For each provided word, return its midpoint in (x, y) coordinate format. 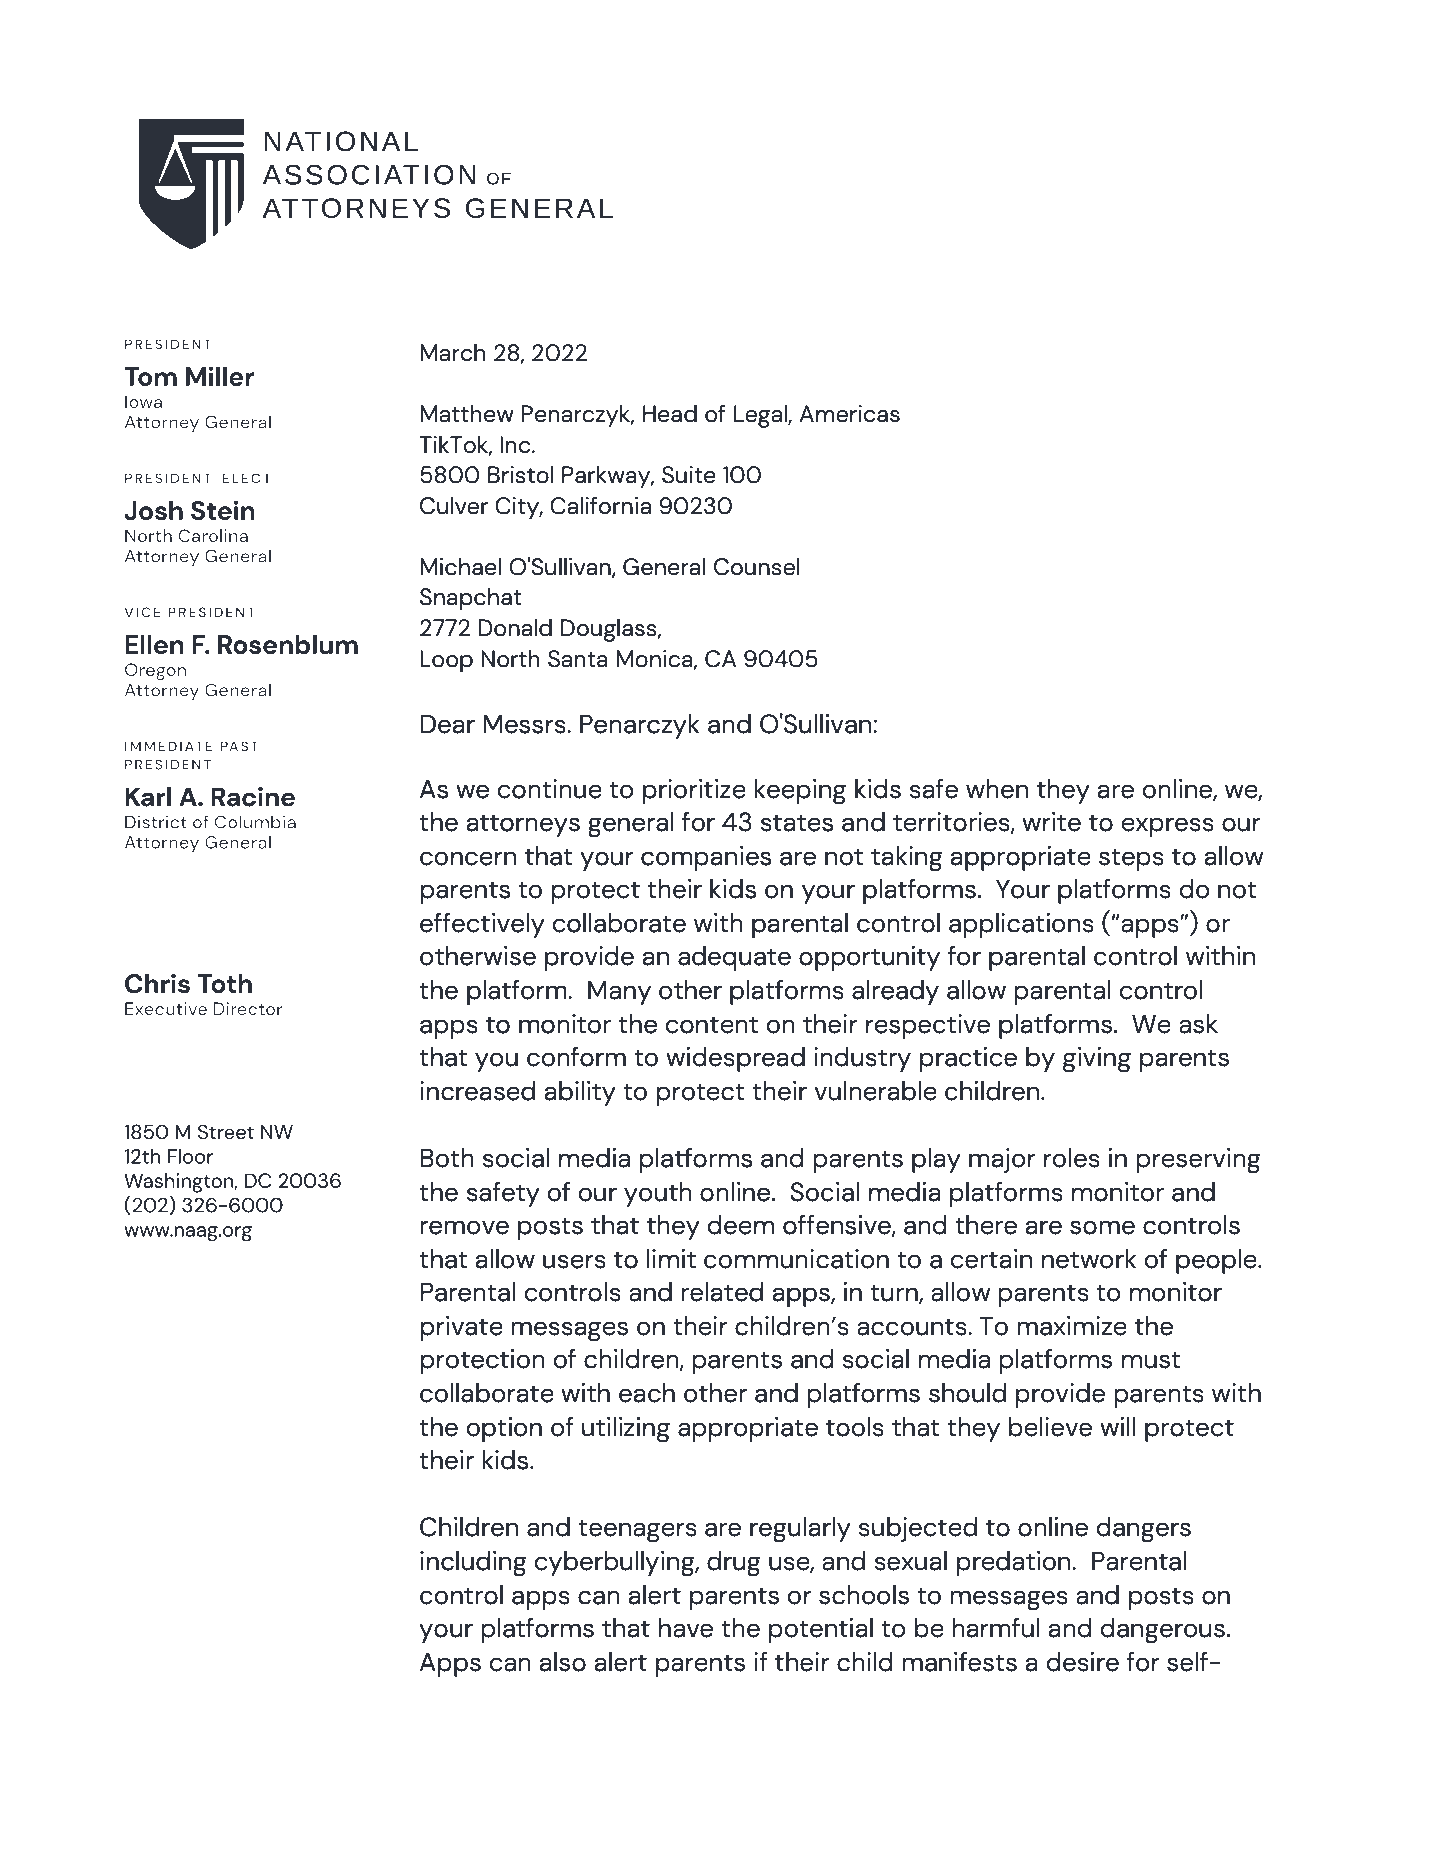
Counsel (757, 567)
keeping (800, 792)
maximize (1072, 1326)
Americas (849, 414)
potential (821, 1630)
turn (895, 1294)
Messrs (525, 724)
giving (1097, 1060)
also (563, 1662)
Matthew (467, 414)
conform (576, 1057)
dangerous (1162, 1631)
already (895, 992)
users (574, 1261)
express (1167, 827)
